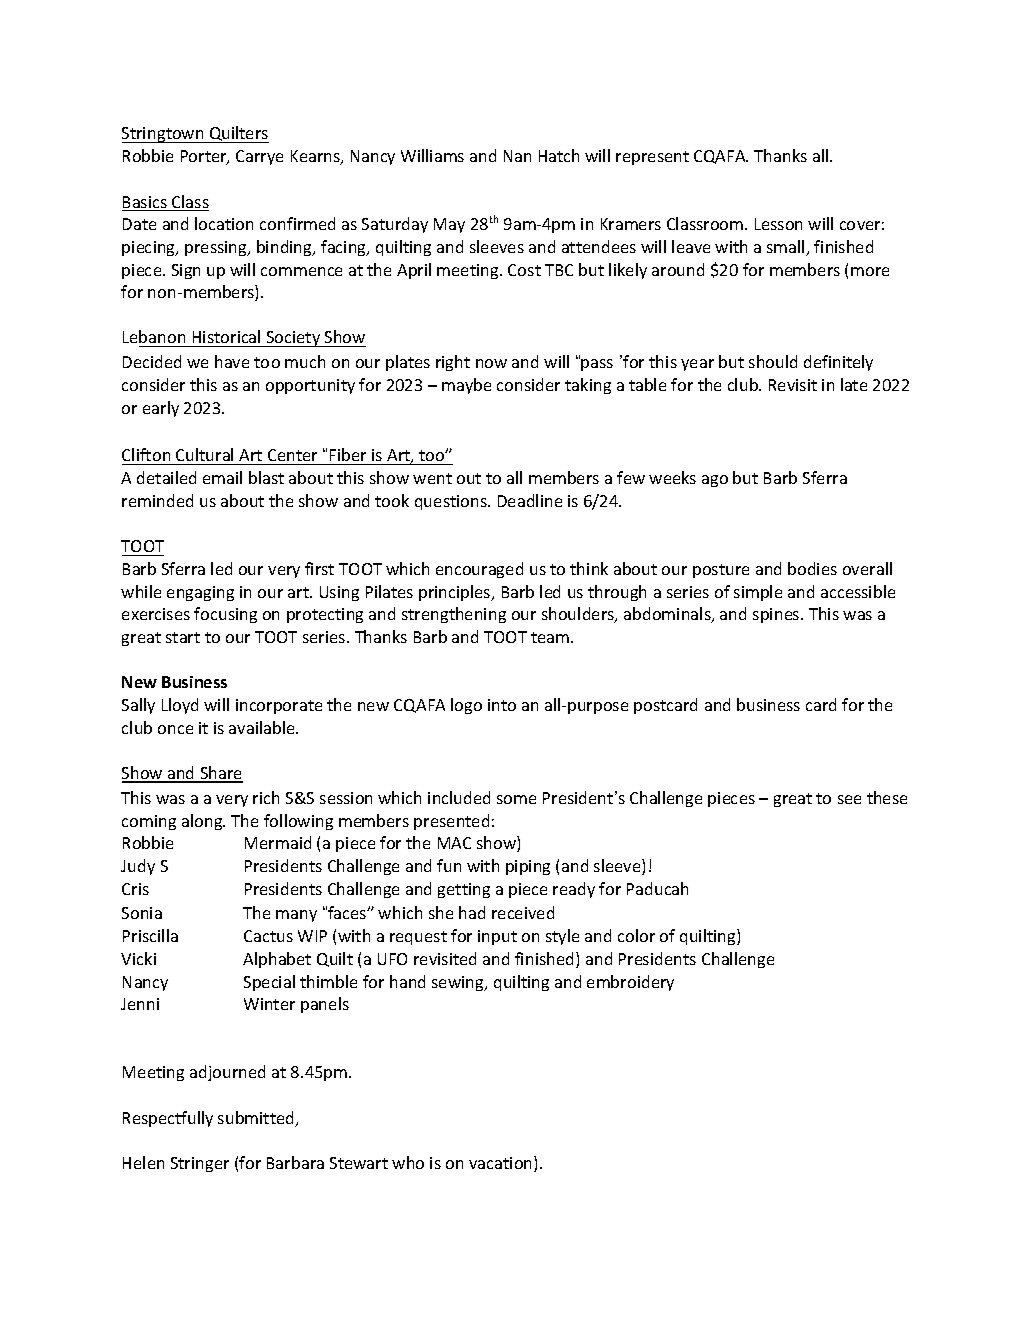 The image size is (1034, 1338). What do you see at coordinates (502, 1164) in the screenshot?
I see `vacation` at bounding box center [502, 1164].
